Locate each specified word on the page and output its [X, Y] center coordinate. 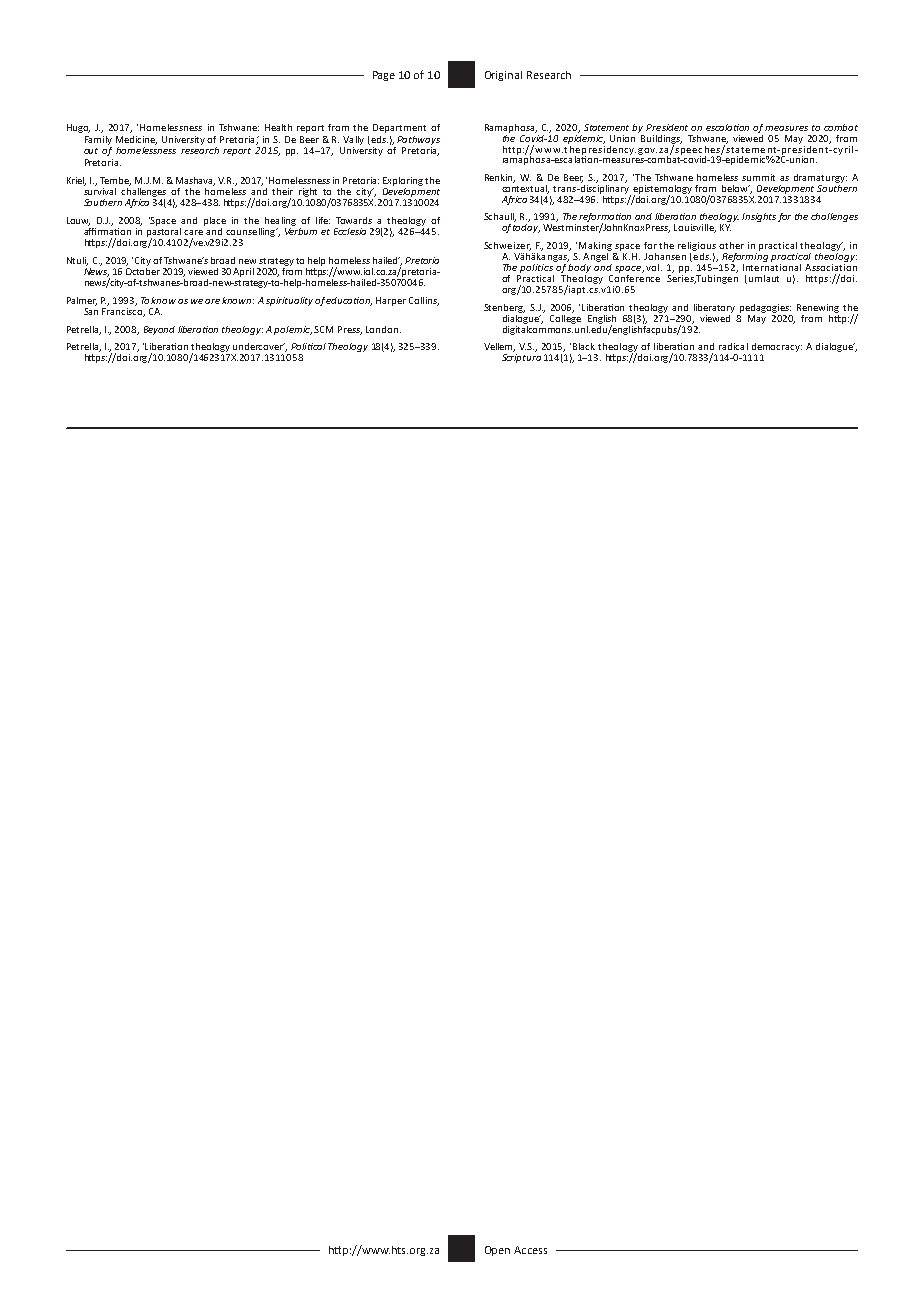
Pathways [418, 140]
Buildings [661, 140]
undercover [259, 347]
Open [497, 1251]
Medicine [136, 140]
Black [584, 346]
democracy [777, 349]
